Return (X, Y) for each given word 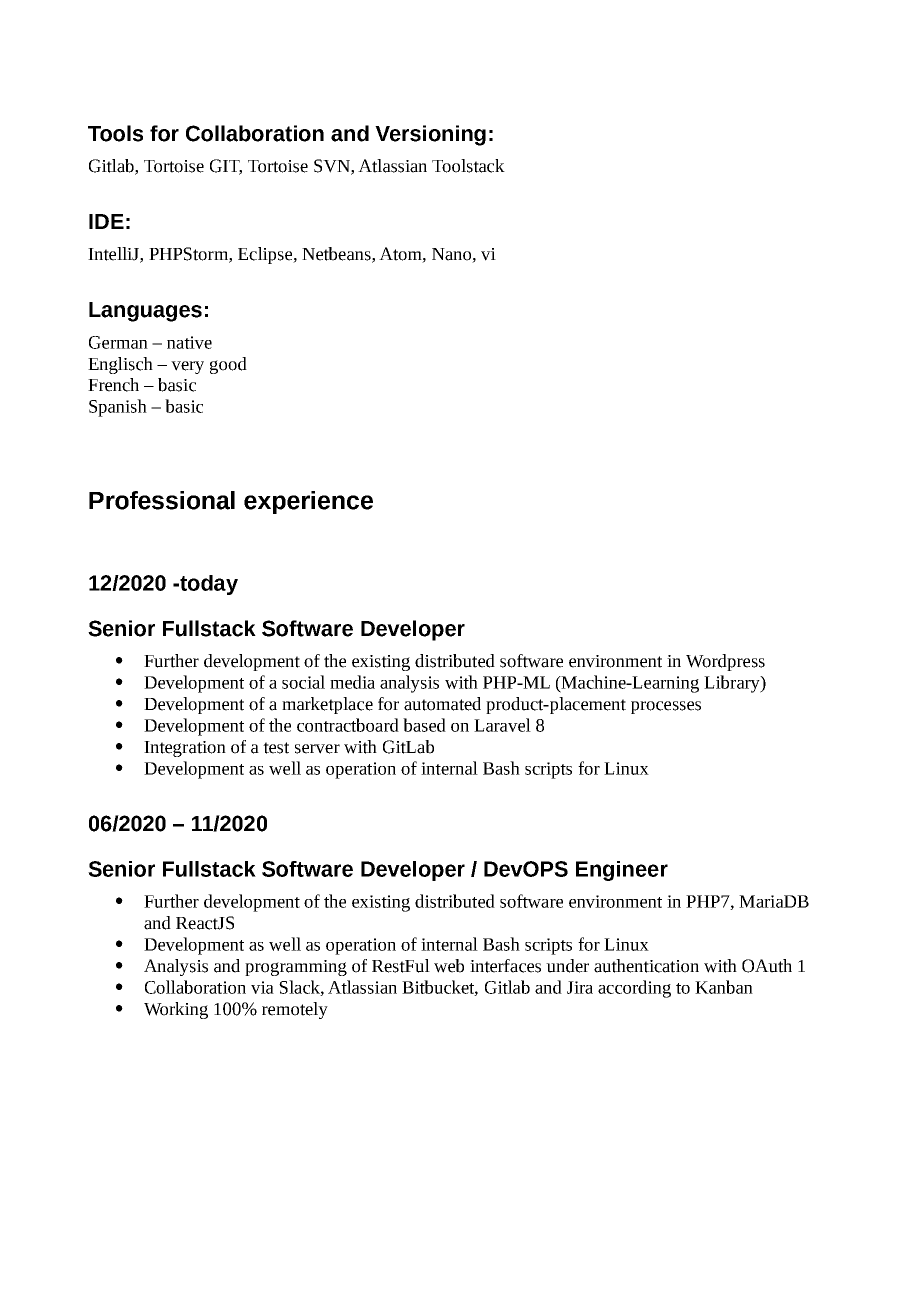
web (449, 966)
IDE (106, 221)
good (228, 365)
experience (308, 502)
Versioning (430, 135)
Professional (162, 500)
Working (176, 1010)
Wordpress (725, 662)
